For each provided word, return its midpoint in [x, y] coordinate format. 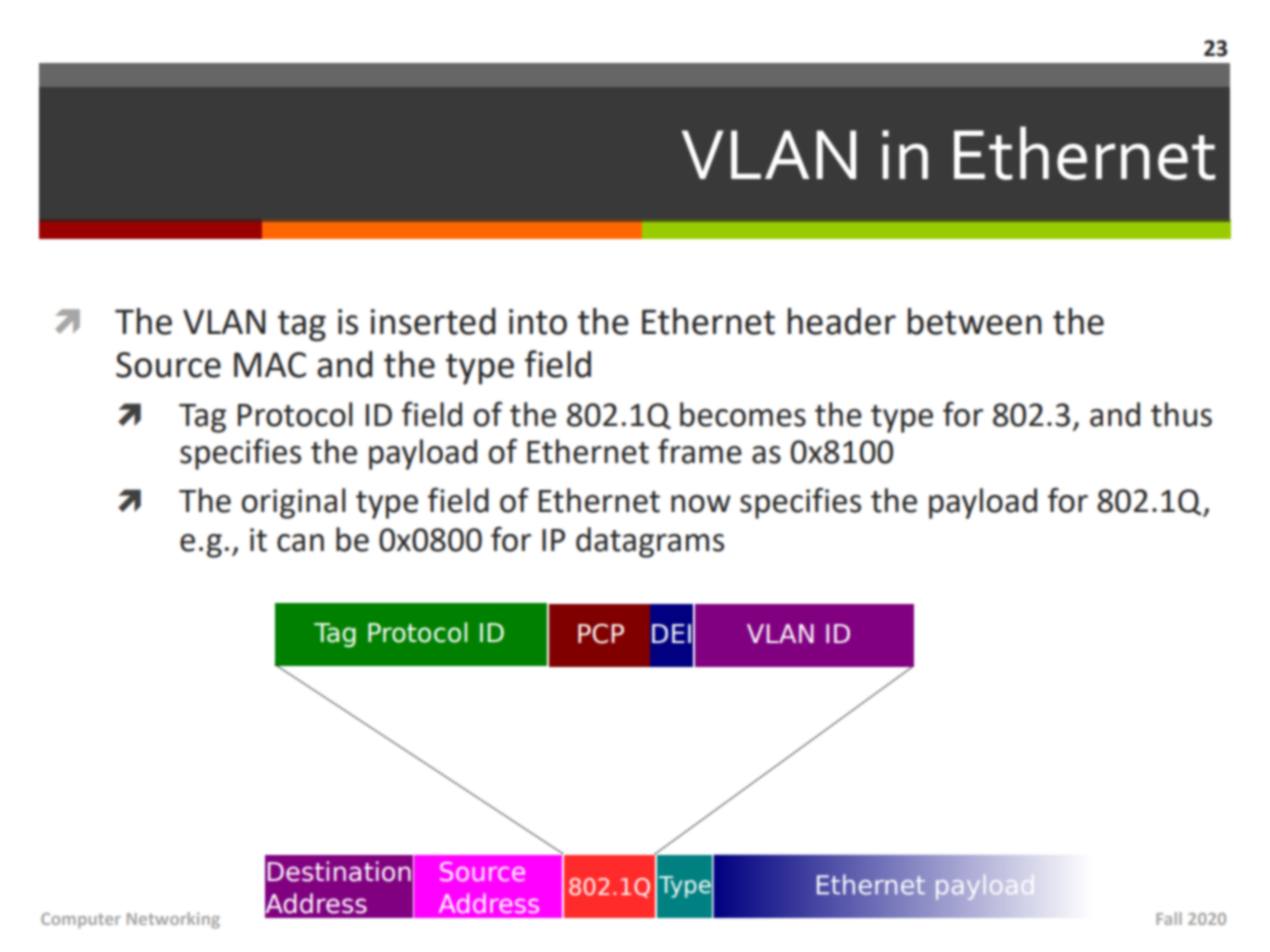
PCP [601, 633]
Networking [173, 920]
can [300, 543]
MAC [270, 365]
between [975, 321]
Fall [1169, 918]
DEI [671, 633]
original [294, 503]
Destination [339, 871]
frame [700, 451]
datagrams [650, 542]
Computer [81, 921]
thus [1181, 414]
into [538, 322]
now [701, 504]
